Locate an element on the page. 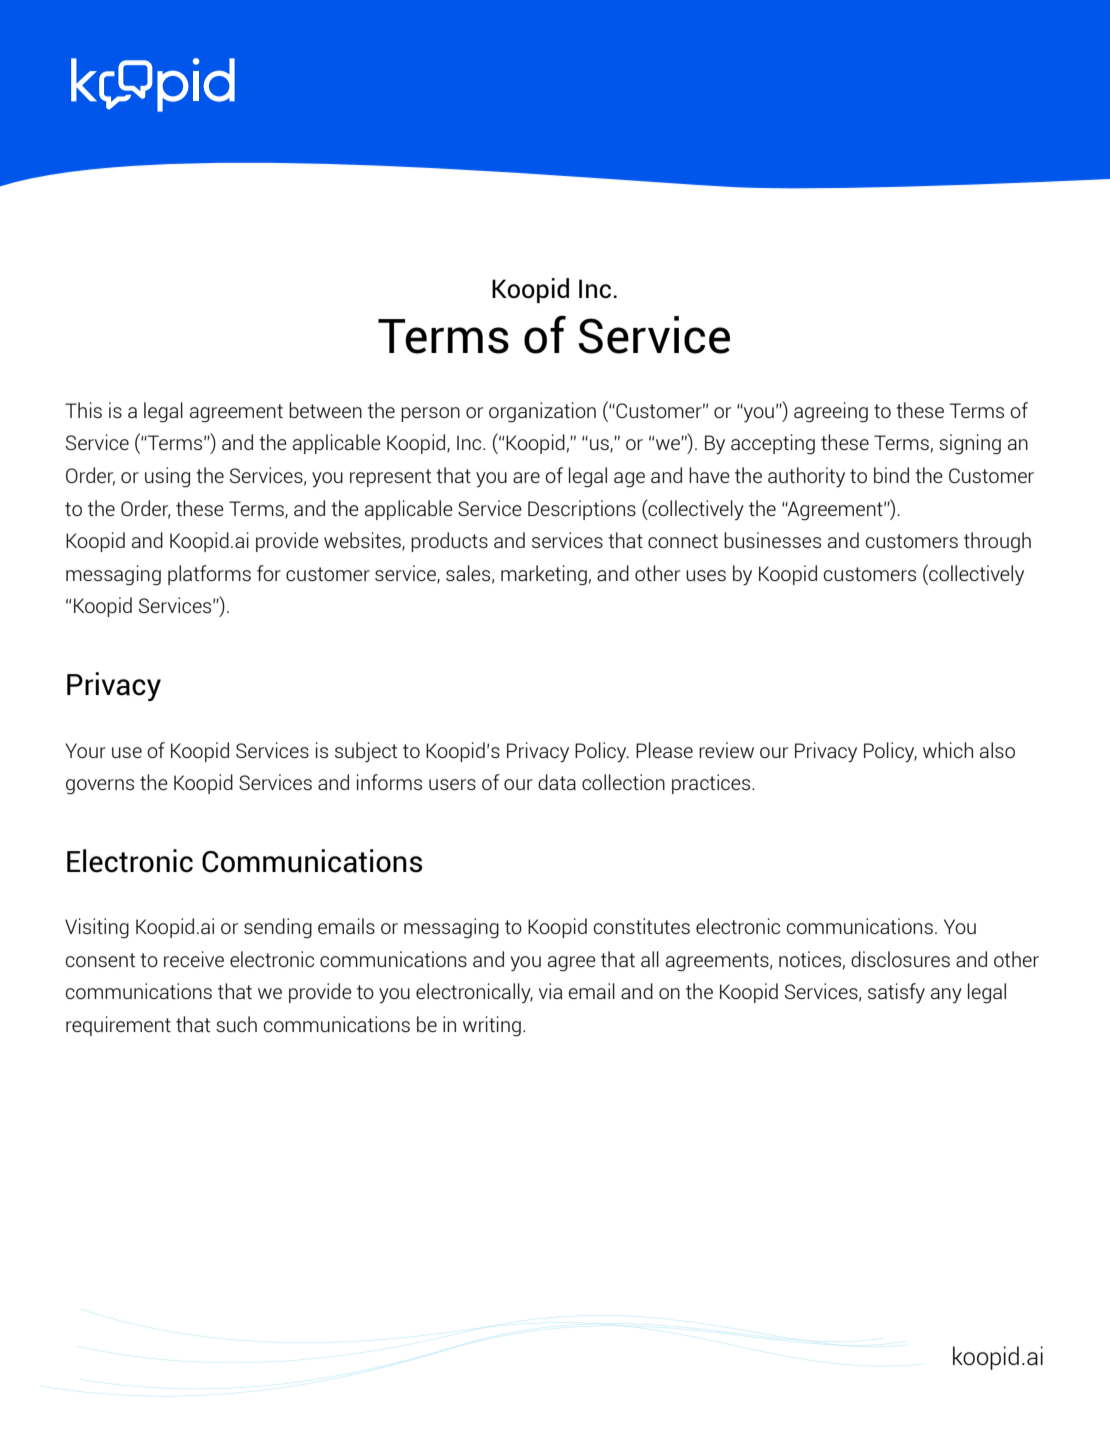 Image resolution: width=1110 pixels, height=1437 pixels. data is located at coordinates (557, 782).
